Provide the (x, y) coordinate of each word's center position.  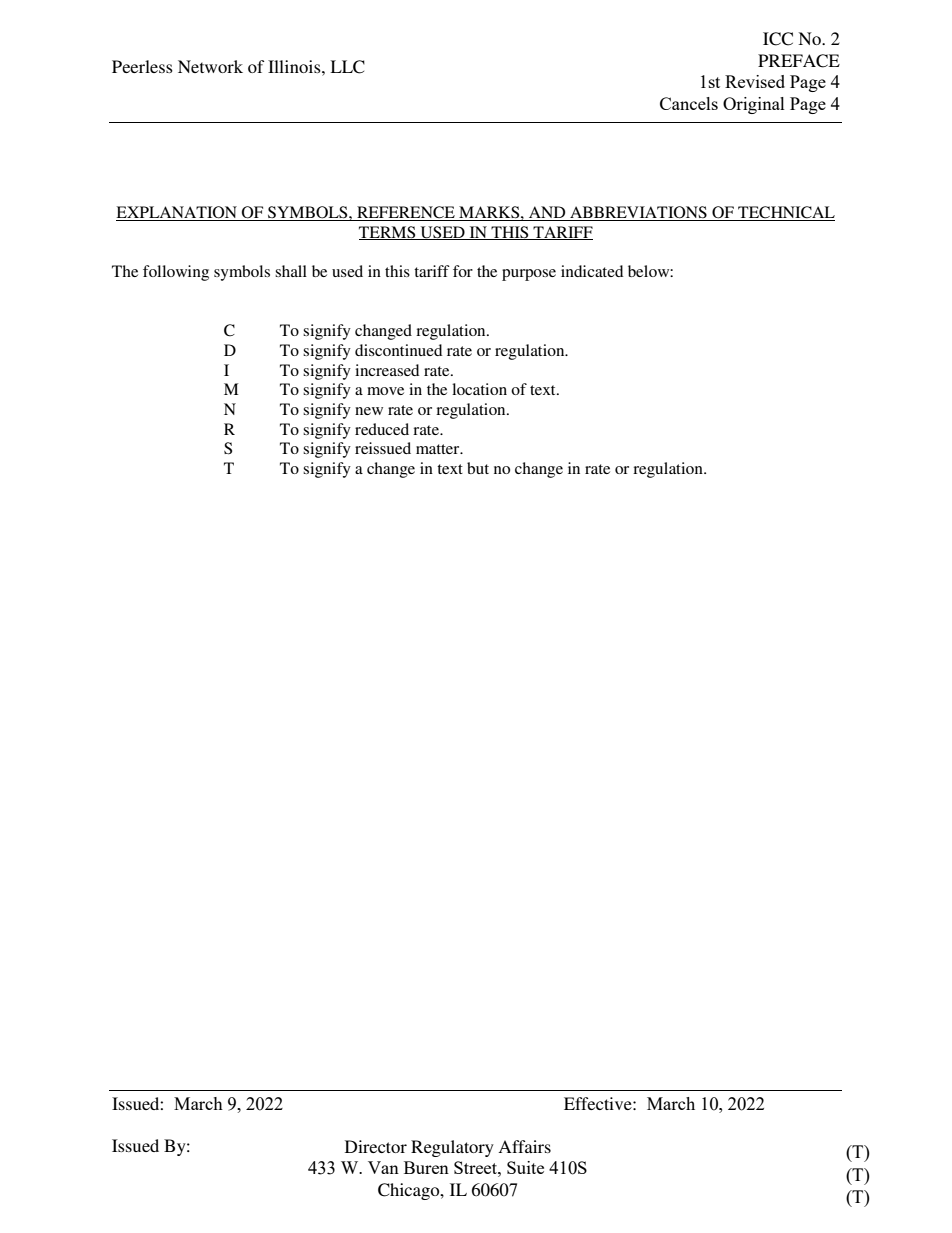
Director (376, 1146)
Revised (755, 81)
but (478, 468)
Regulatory (452, 1148)
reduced (382, 429)
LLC (347, 67)
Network (210, 66)
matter (439, 449)
